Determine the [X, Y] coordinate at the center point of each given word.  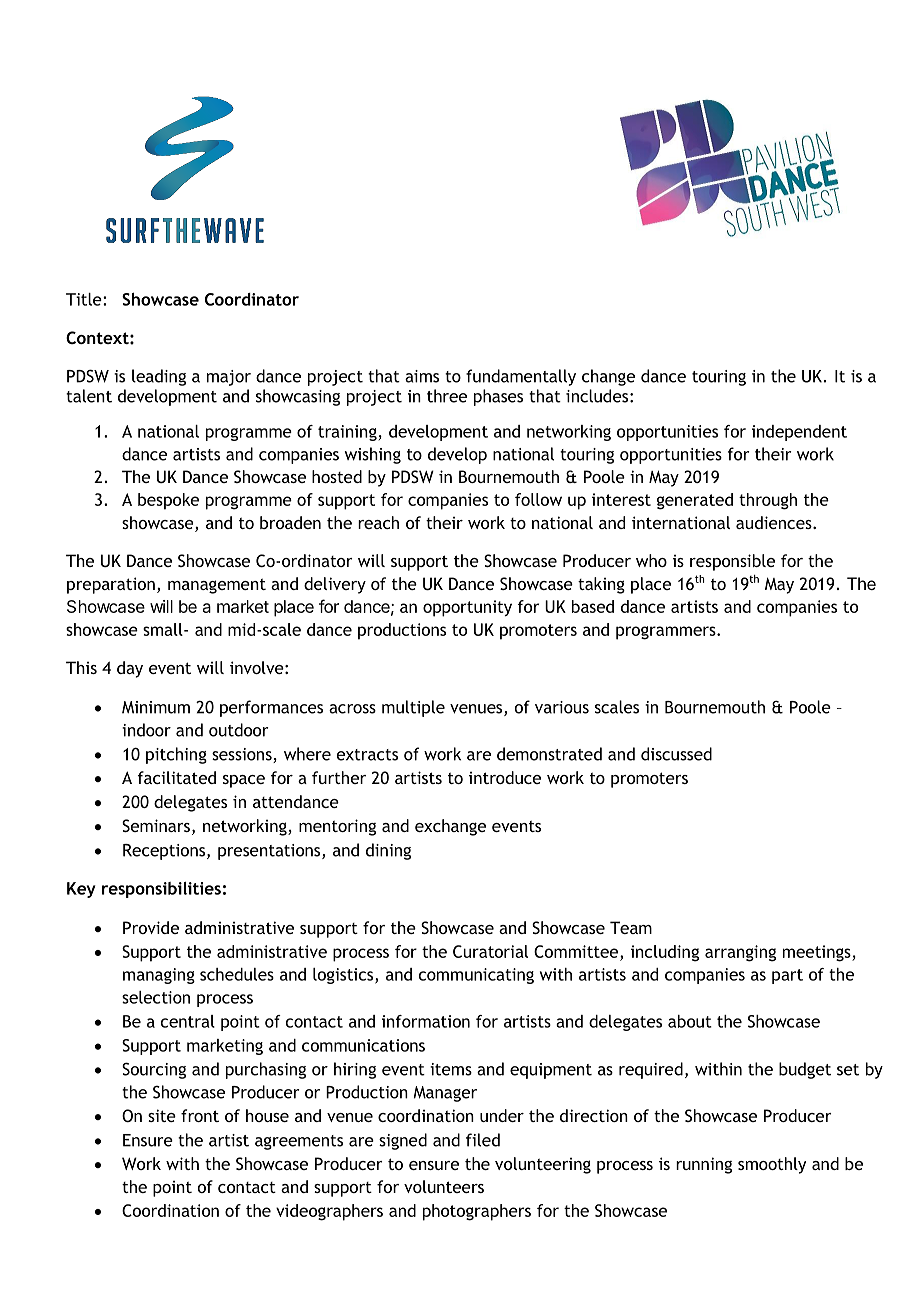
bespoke [168, 501]
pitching [176, 755]
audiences [775, 522]
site [162, 1115]
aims [422, 376]
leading [159, 377]
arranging [740, 953]
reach [378, 522]
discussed [676, 754]
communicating [476, 976]
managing [159, 976]
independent [799, 433]
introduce [505, 777]
